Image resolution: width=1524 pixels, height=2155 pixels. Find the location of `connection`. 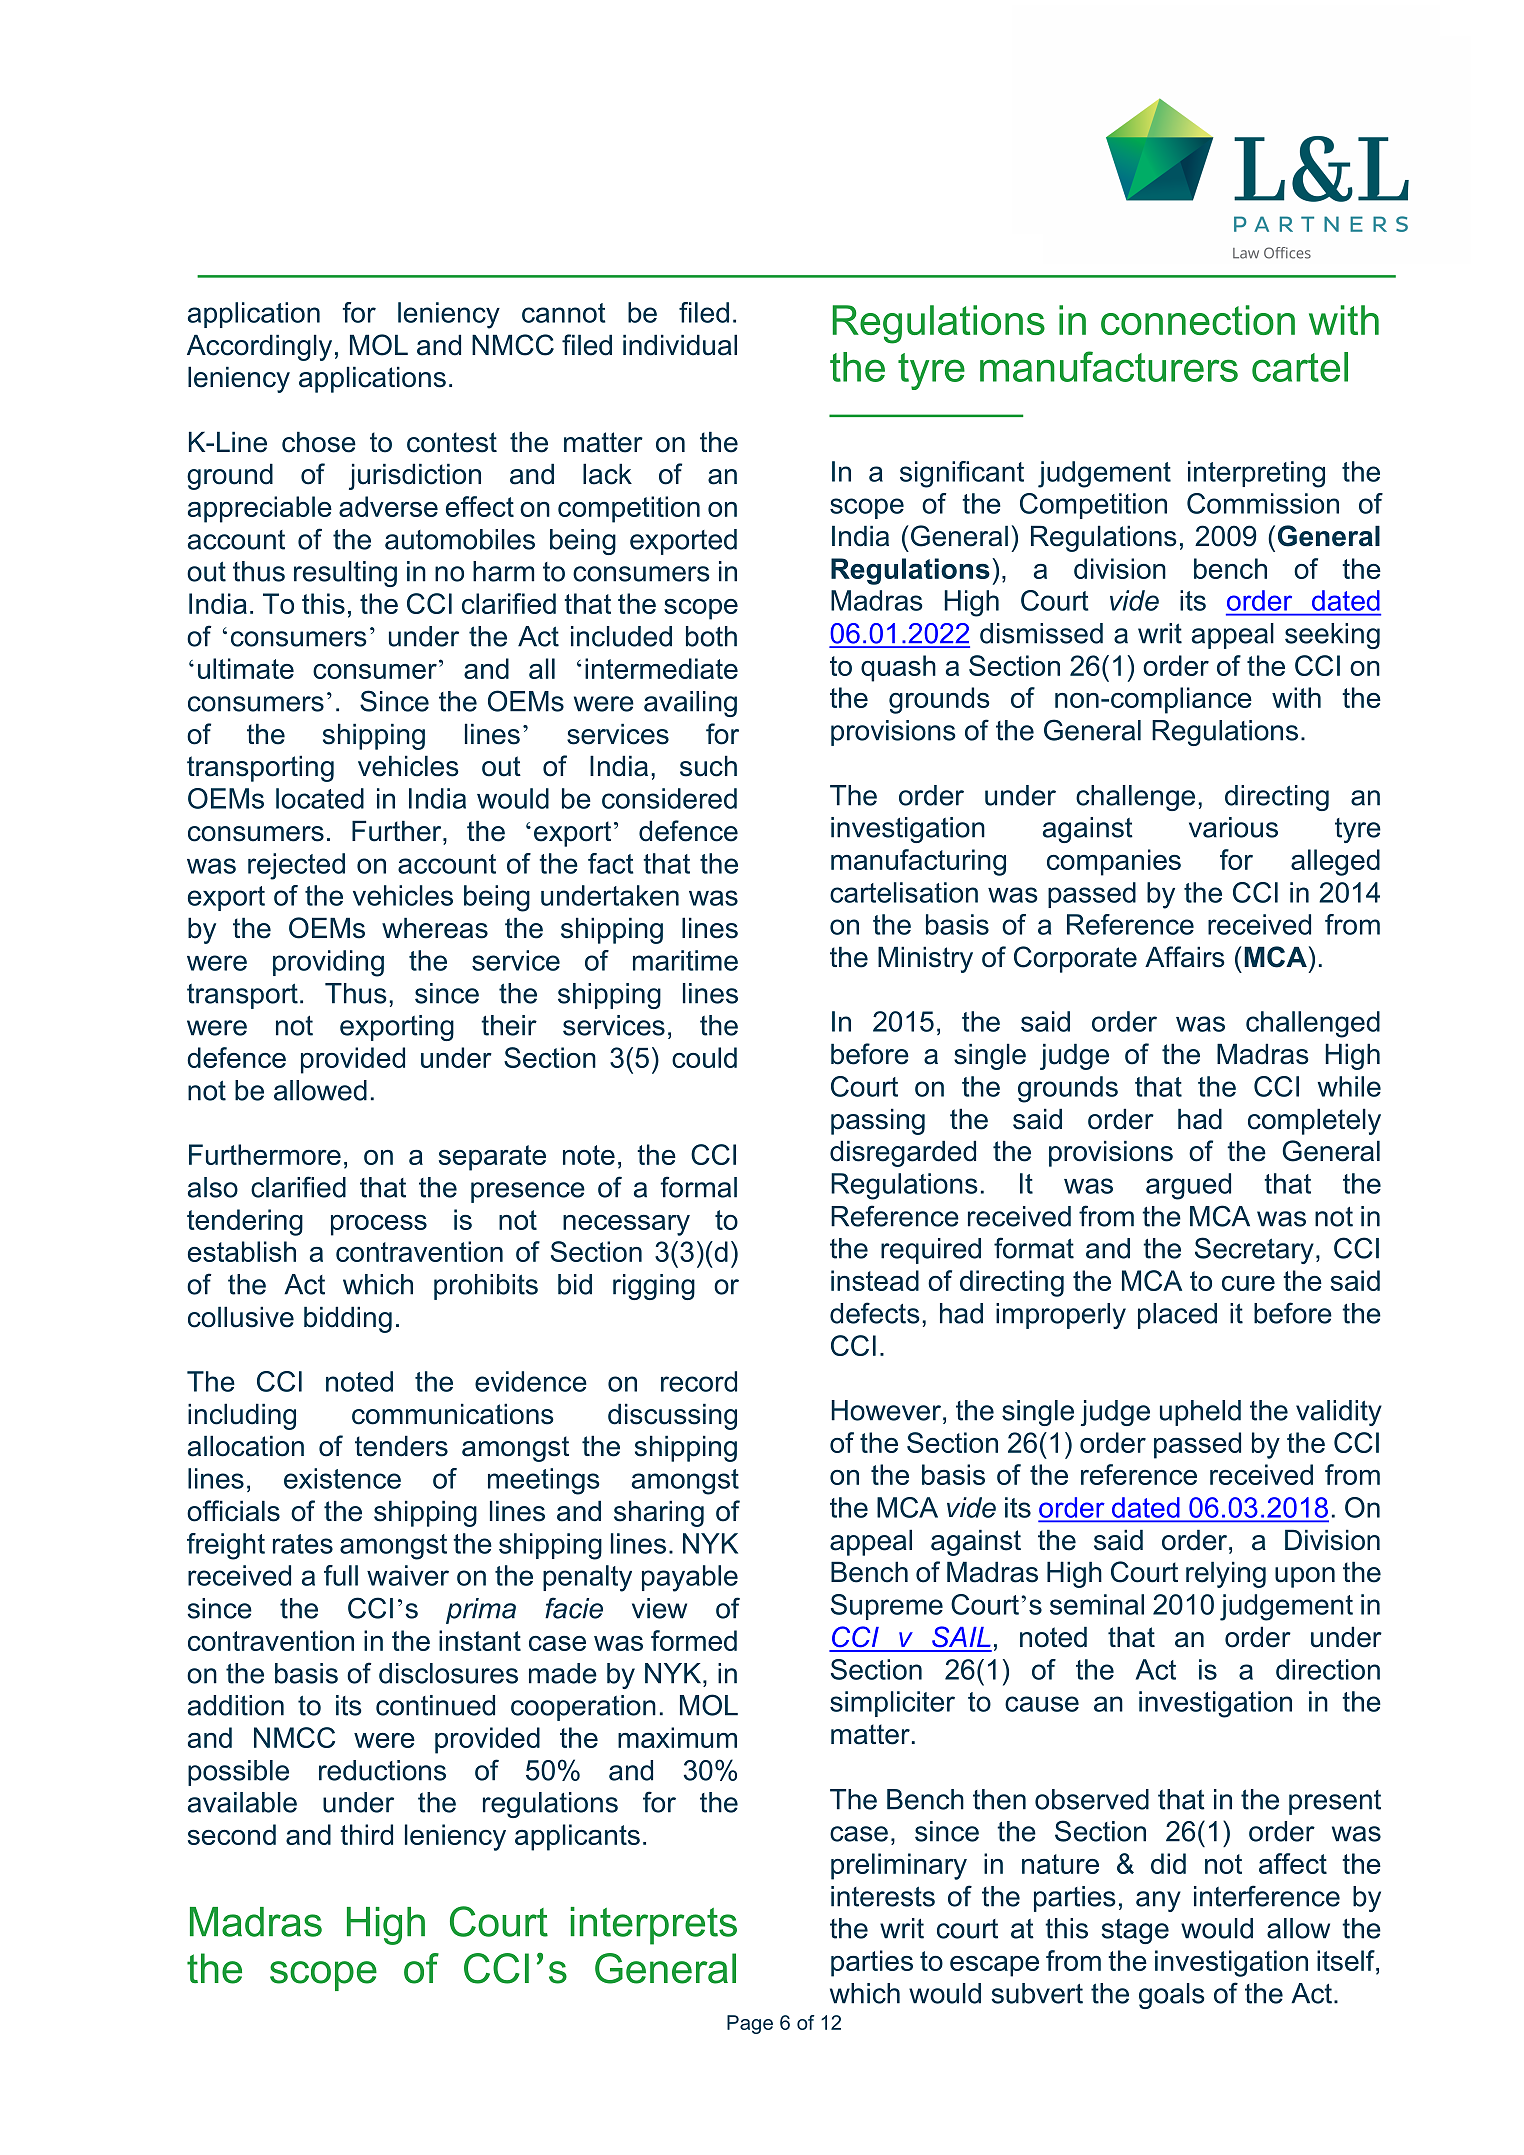

connection is located at coordinates (1198, 320).
